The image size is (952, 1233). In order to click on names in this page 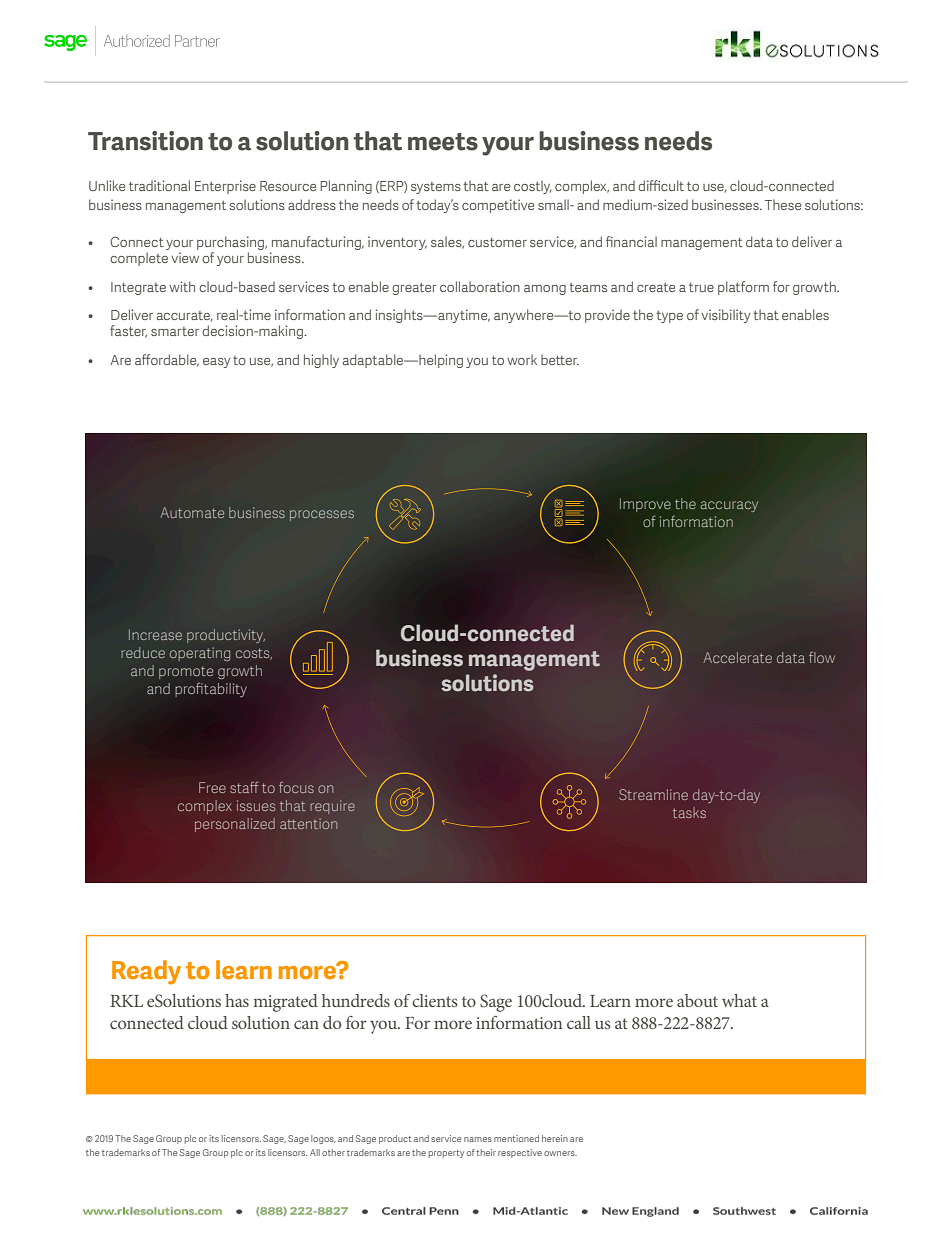, I will do `click(478, 1139)`.
